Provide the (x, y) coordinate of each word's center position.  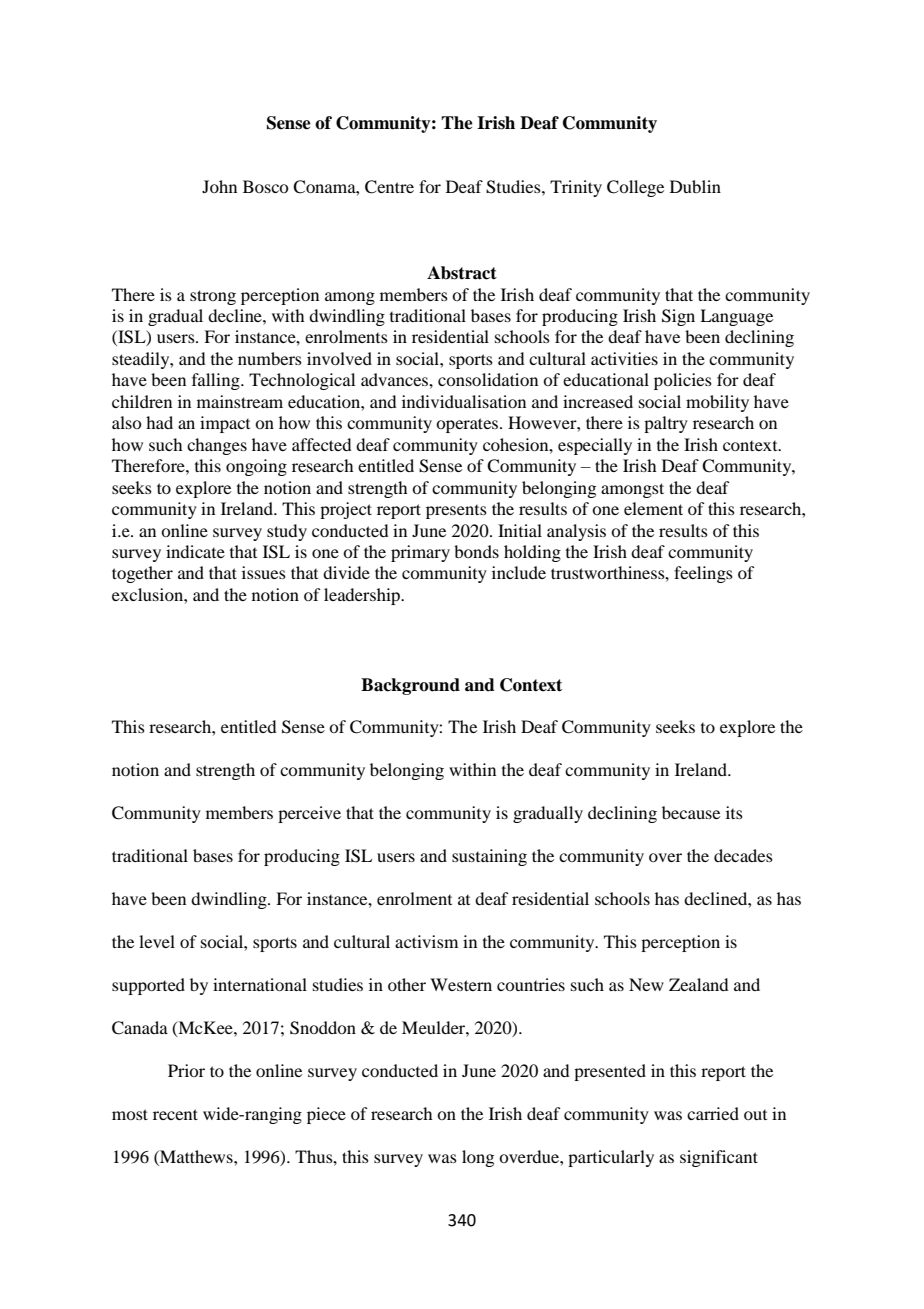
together (142, 574)
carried (713, 1113)
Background (410, 686)
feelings (703, 574)
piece (326, 1115)
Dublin (695, 186)
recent (175, 1114)
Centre (389, 187)
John (219, 186)
